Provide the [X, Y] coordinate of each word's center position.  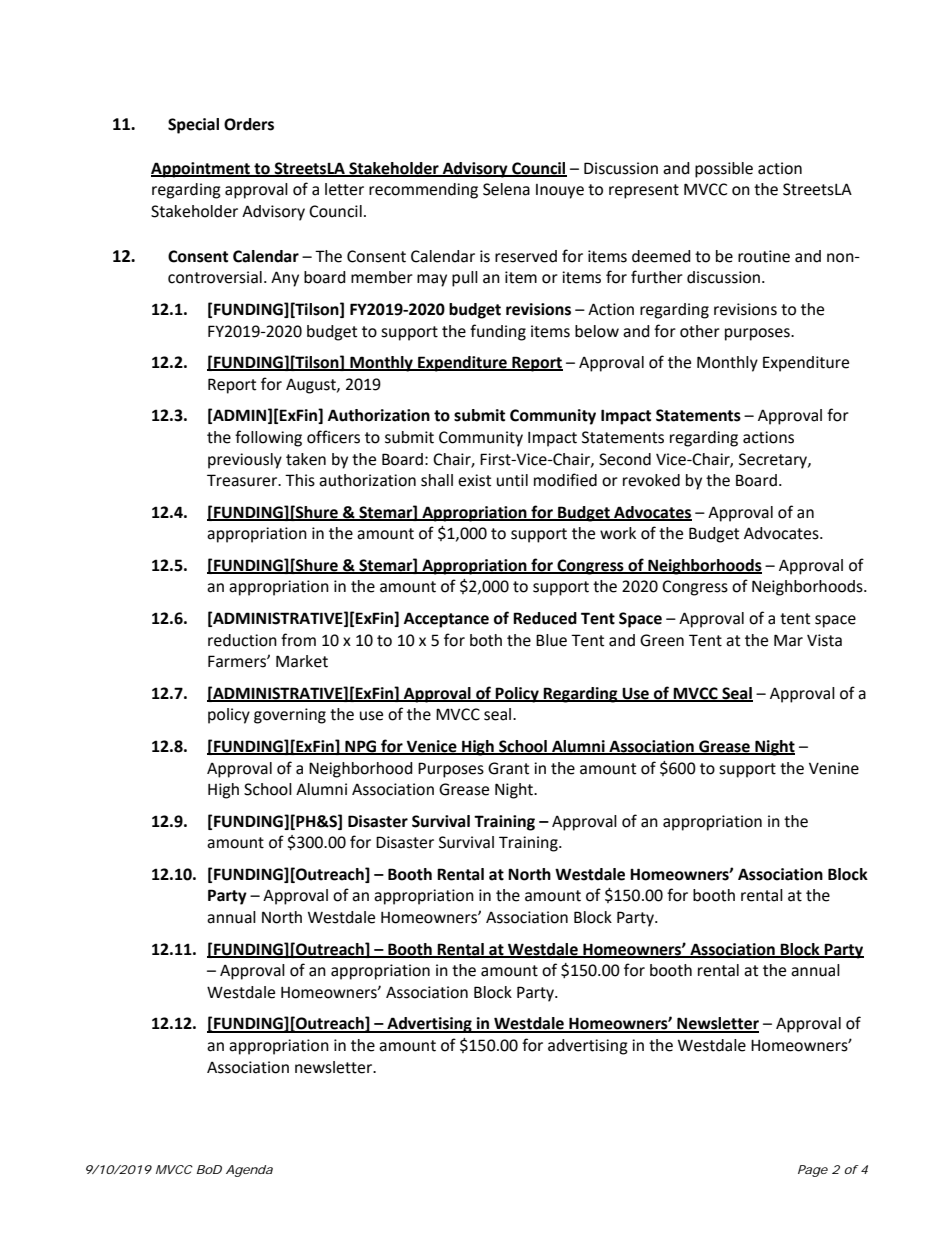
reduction [242, 640]
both [486, 640]
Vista [824, 640]
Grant [508, 768]
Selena [506, 189]
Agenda [249, 1171]
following [268, 438]
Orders [249, 124]
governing [290, 716]
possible [724, 170]
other [700, 331]
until [512, 480]
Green [662, 640]
